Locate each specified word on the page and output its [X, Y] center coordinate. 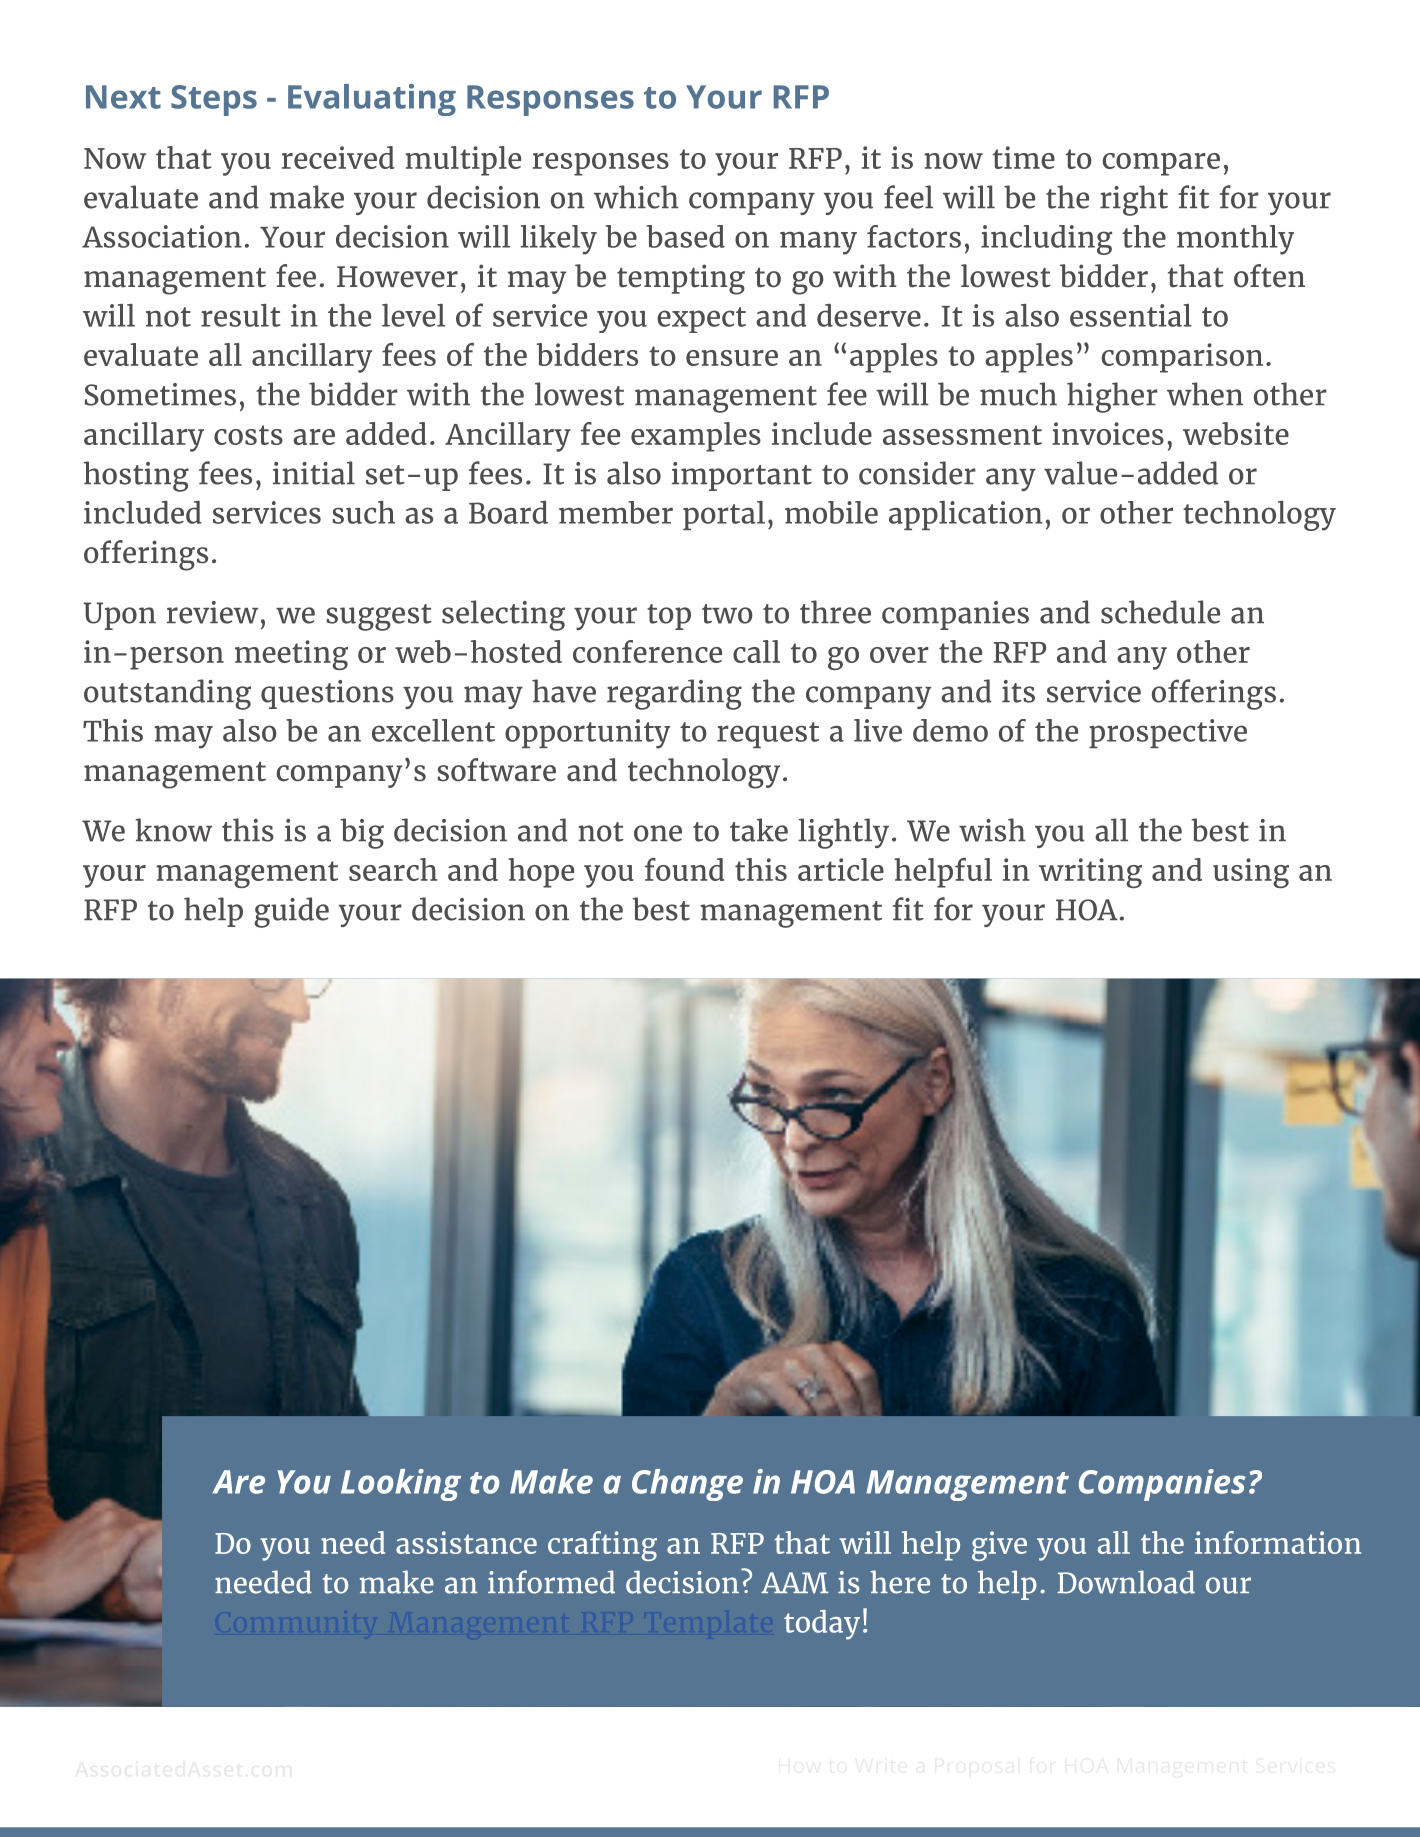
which [636, 197]
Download [1126, 1582]
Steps [214, 100]
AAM [794, 1583]
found [684, 869]
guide [291, 912]
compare [1161, 164]
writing [1090, 873]
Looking [401, 1485]
